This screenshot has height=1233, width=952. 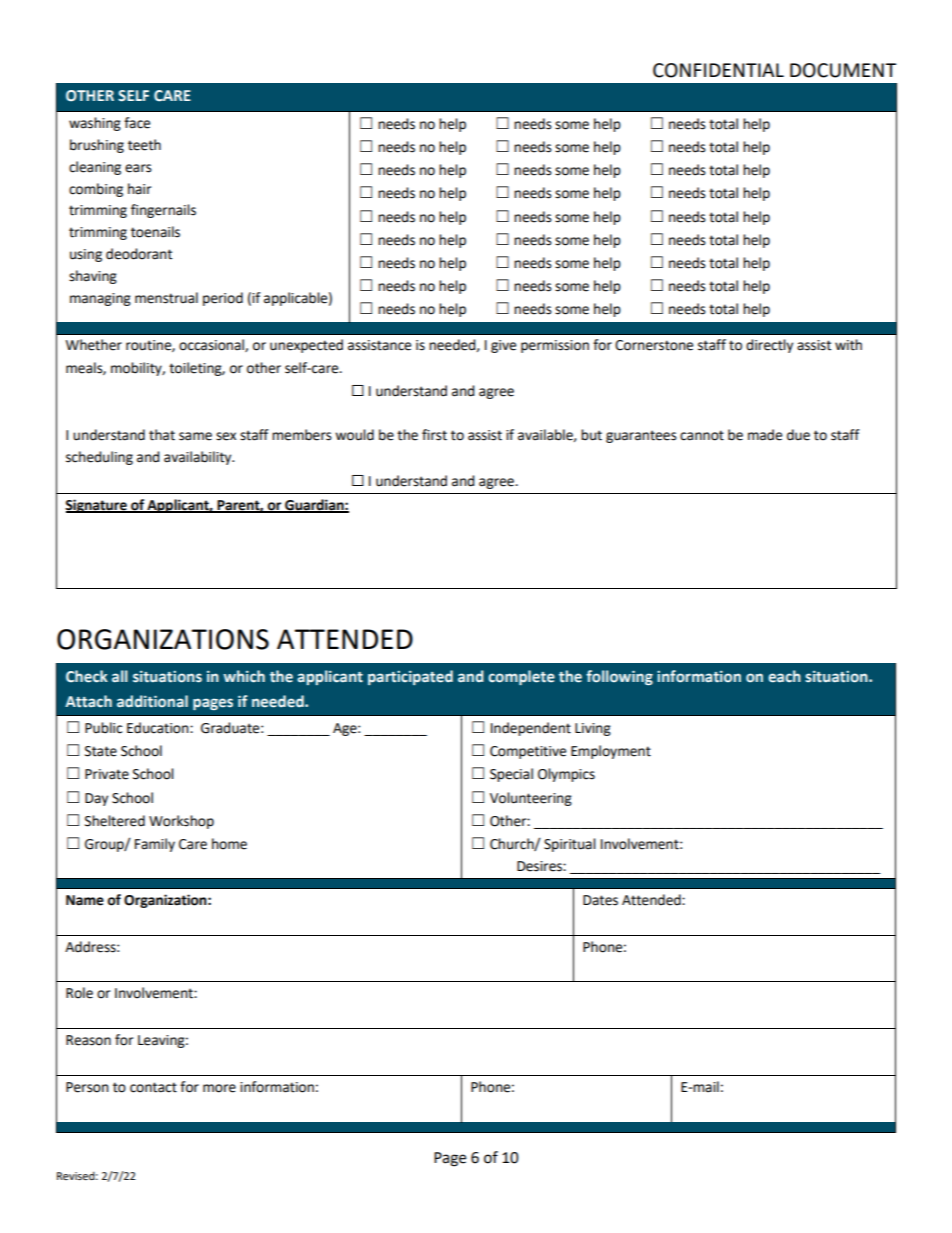 What do you see at coordinates (718, 70) in the screenshot?
I see `CONFIDENTIAL` at bounding box center [718, 70].
